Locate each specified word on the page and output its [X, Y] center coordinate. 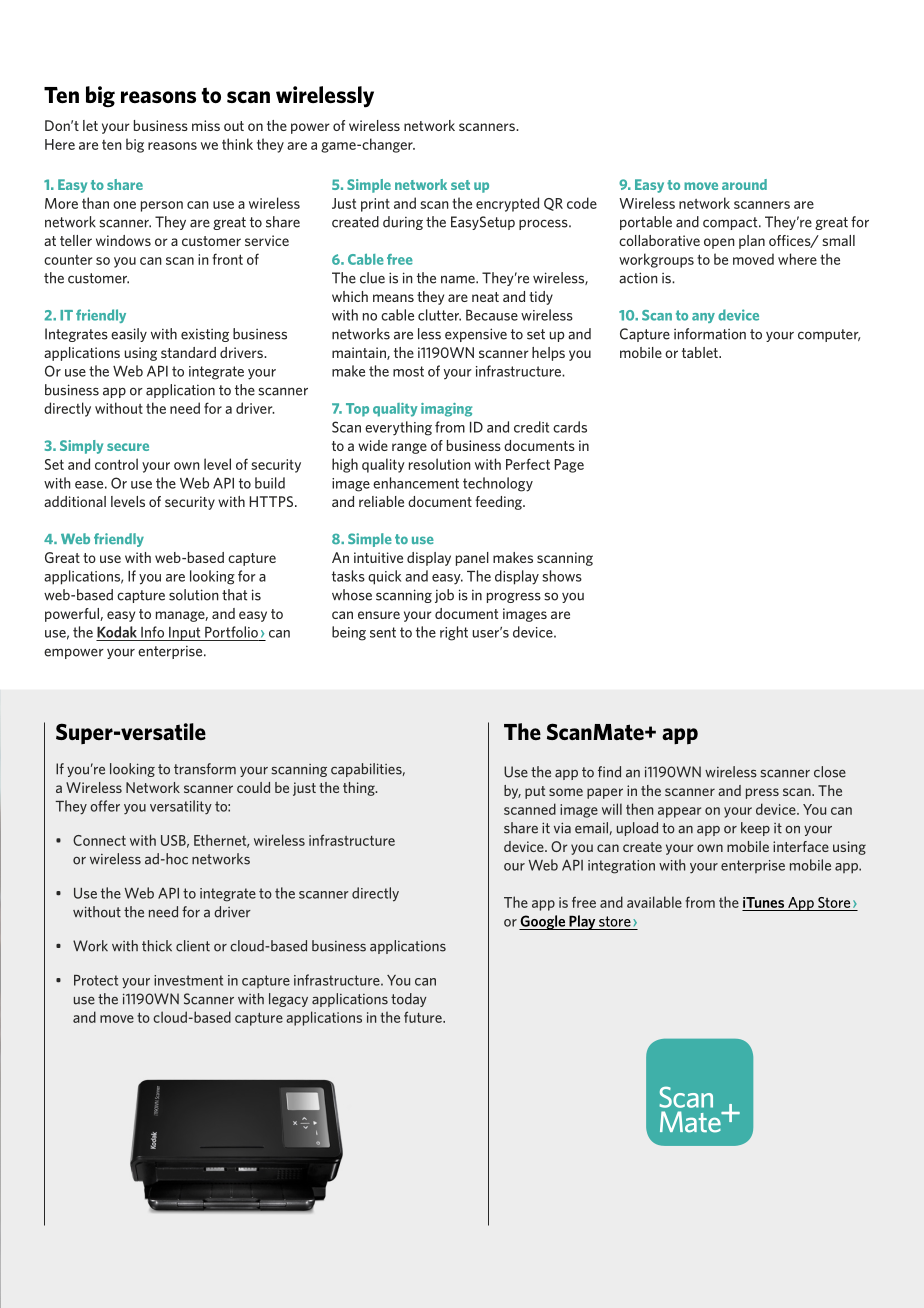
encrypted [507, 204]
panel [472, 559]
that [234, 595]
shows [562, 576]
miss [206, 125]
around [744, 184]
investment [188, 980]
